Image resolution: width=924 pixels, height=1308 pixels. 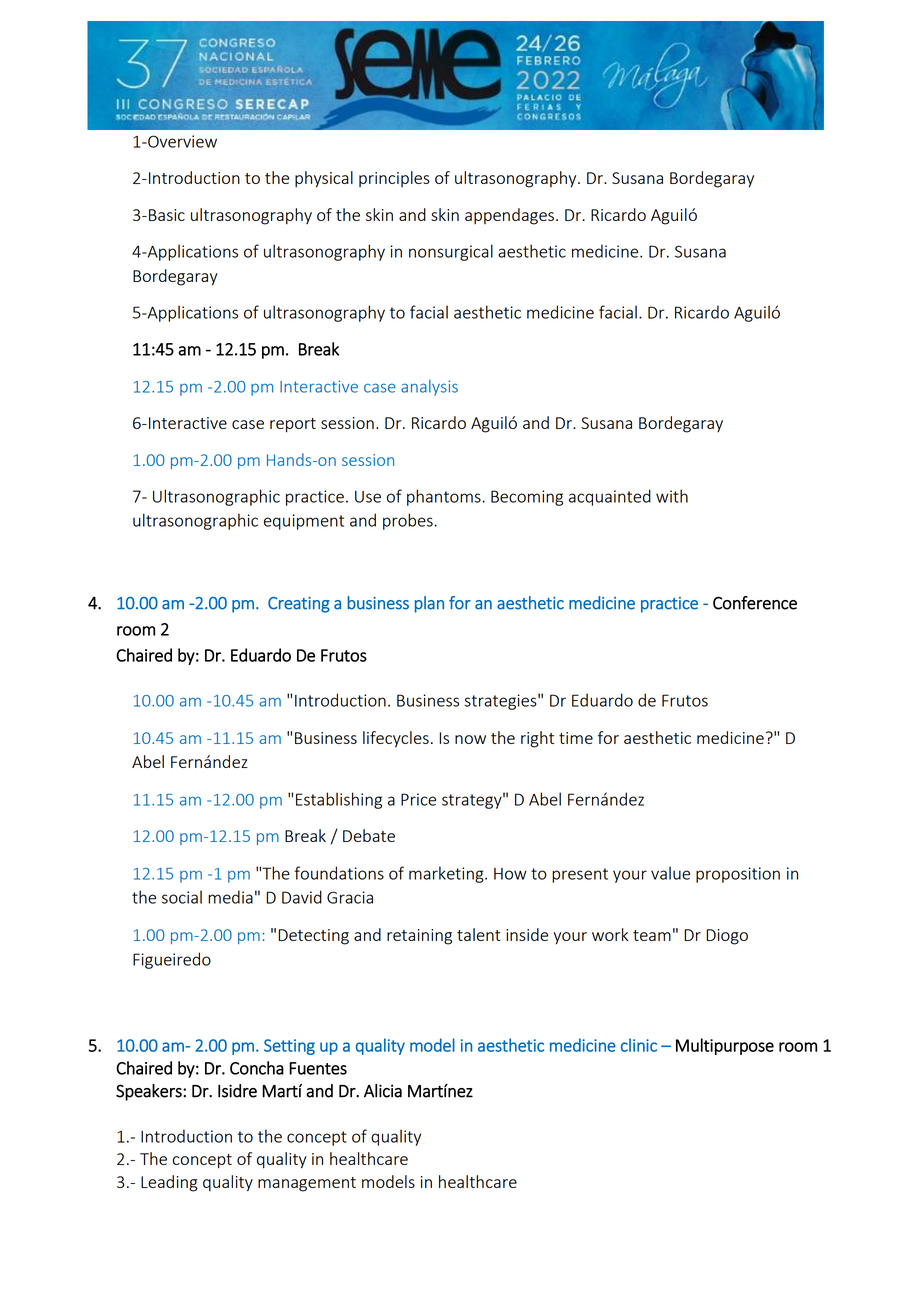 What do you see at coordinates (652, 935) in the image?
I see `team` at bounding box center [652, 935].
